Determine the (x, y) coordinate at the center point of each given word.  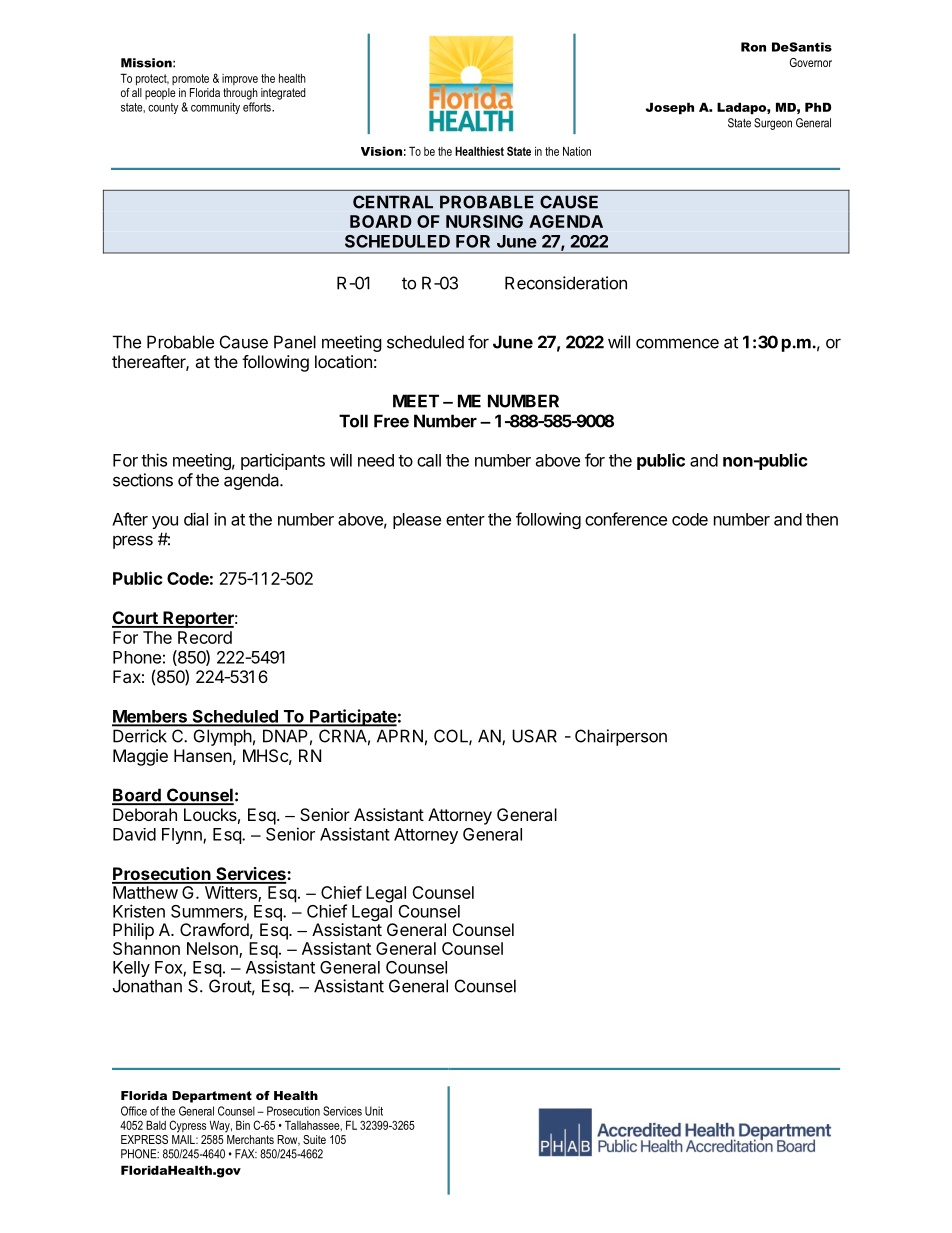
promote (190, 79)
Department (212, 1097)
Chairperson (621, 737)
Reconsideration (566, 283)
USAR (534, 736)
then (822, 519)
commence (677, 343)
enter (465, 520)
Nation (577, 151)
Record (205, 637)
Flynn (183, 836)
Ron (753, 47)
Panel (295, 342)
